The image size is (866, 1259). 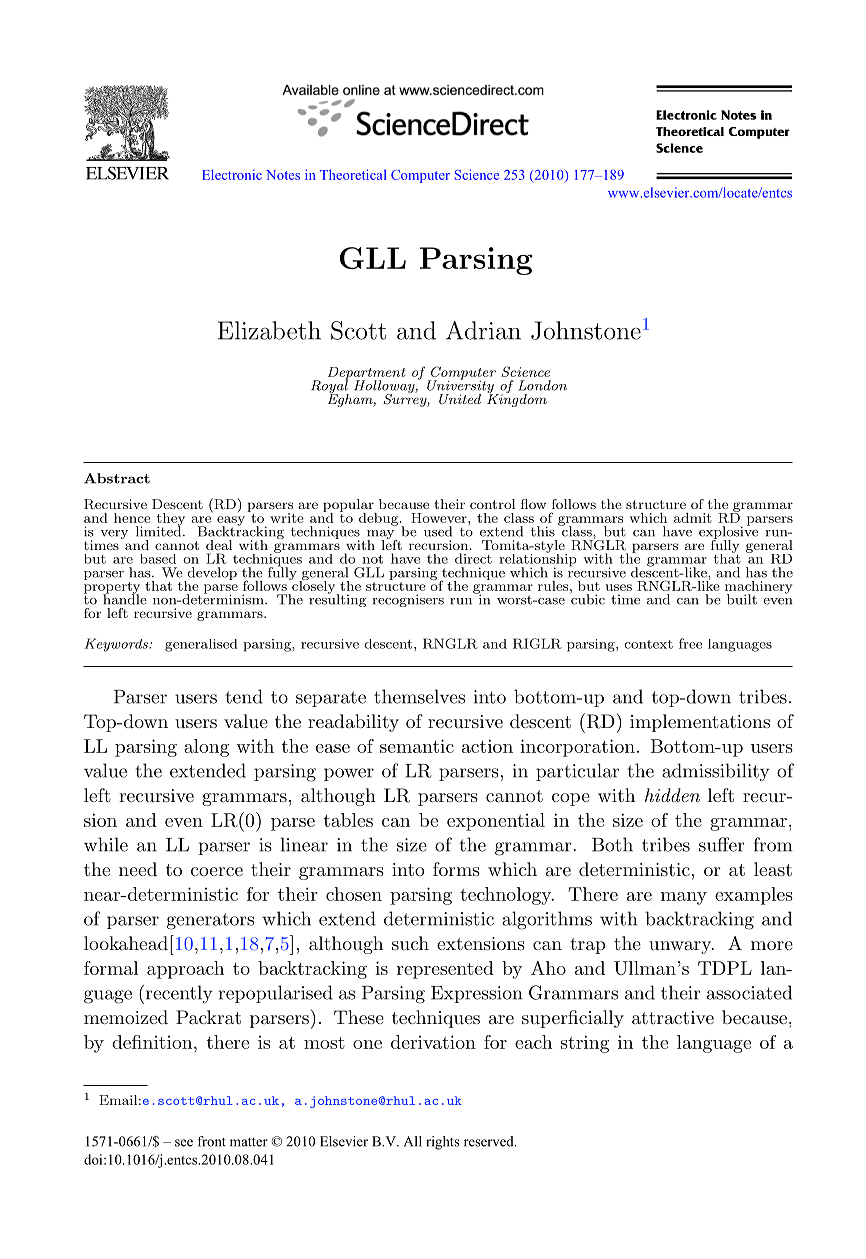 I want to click on Department, so click(x=367, y=374).
